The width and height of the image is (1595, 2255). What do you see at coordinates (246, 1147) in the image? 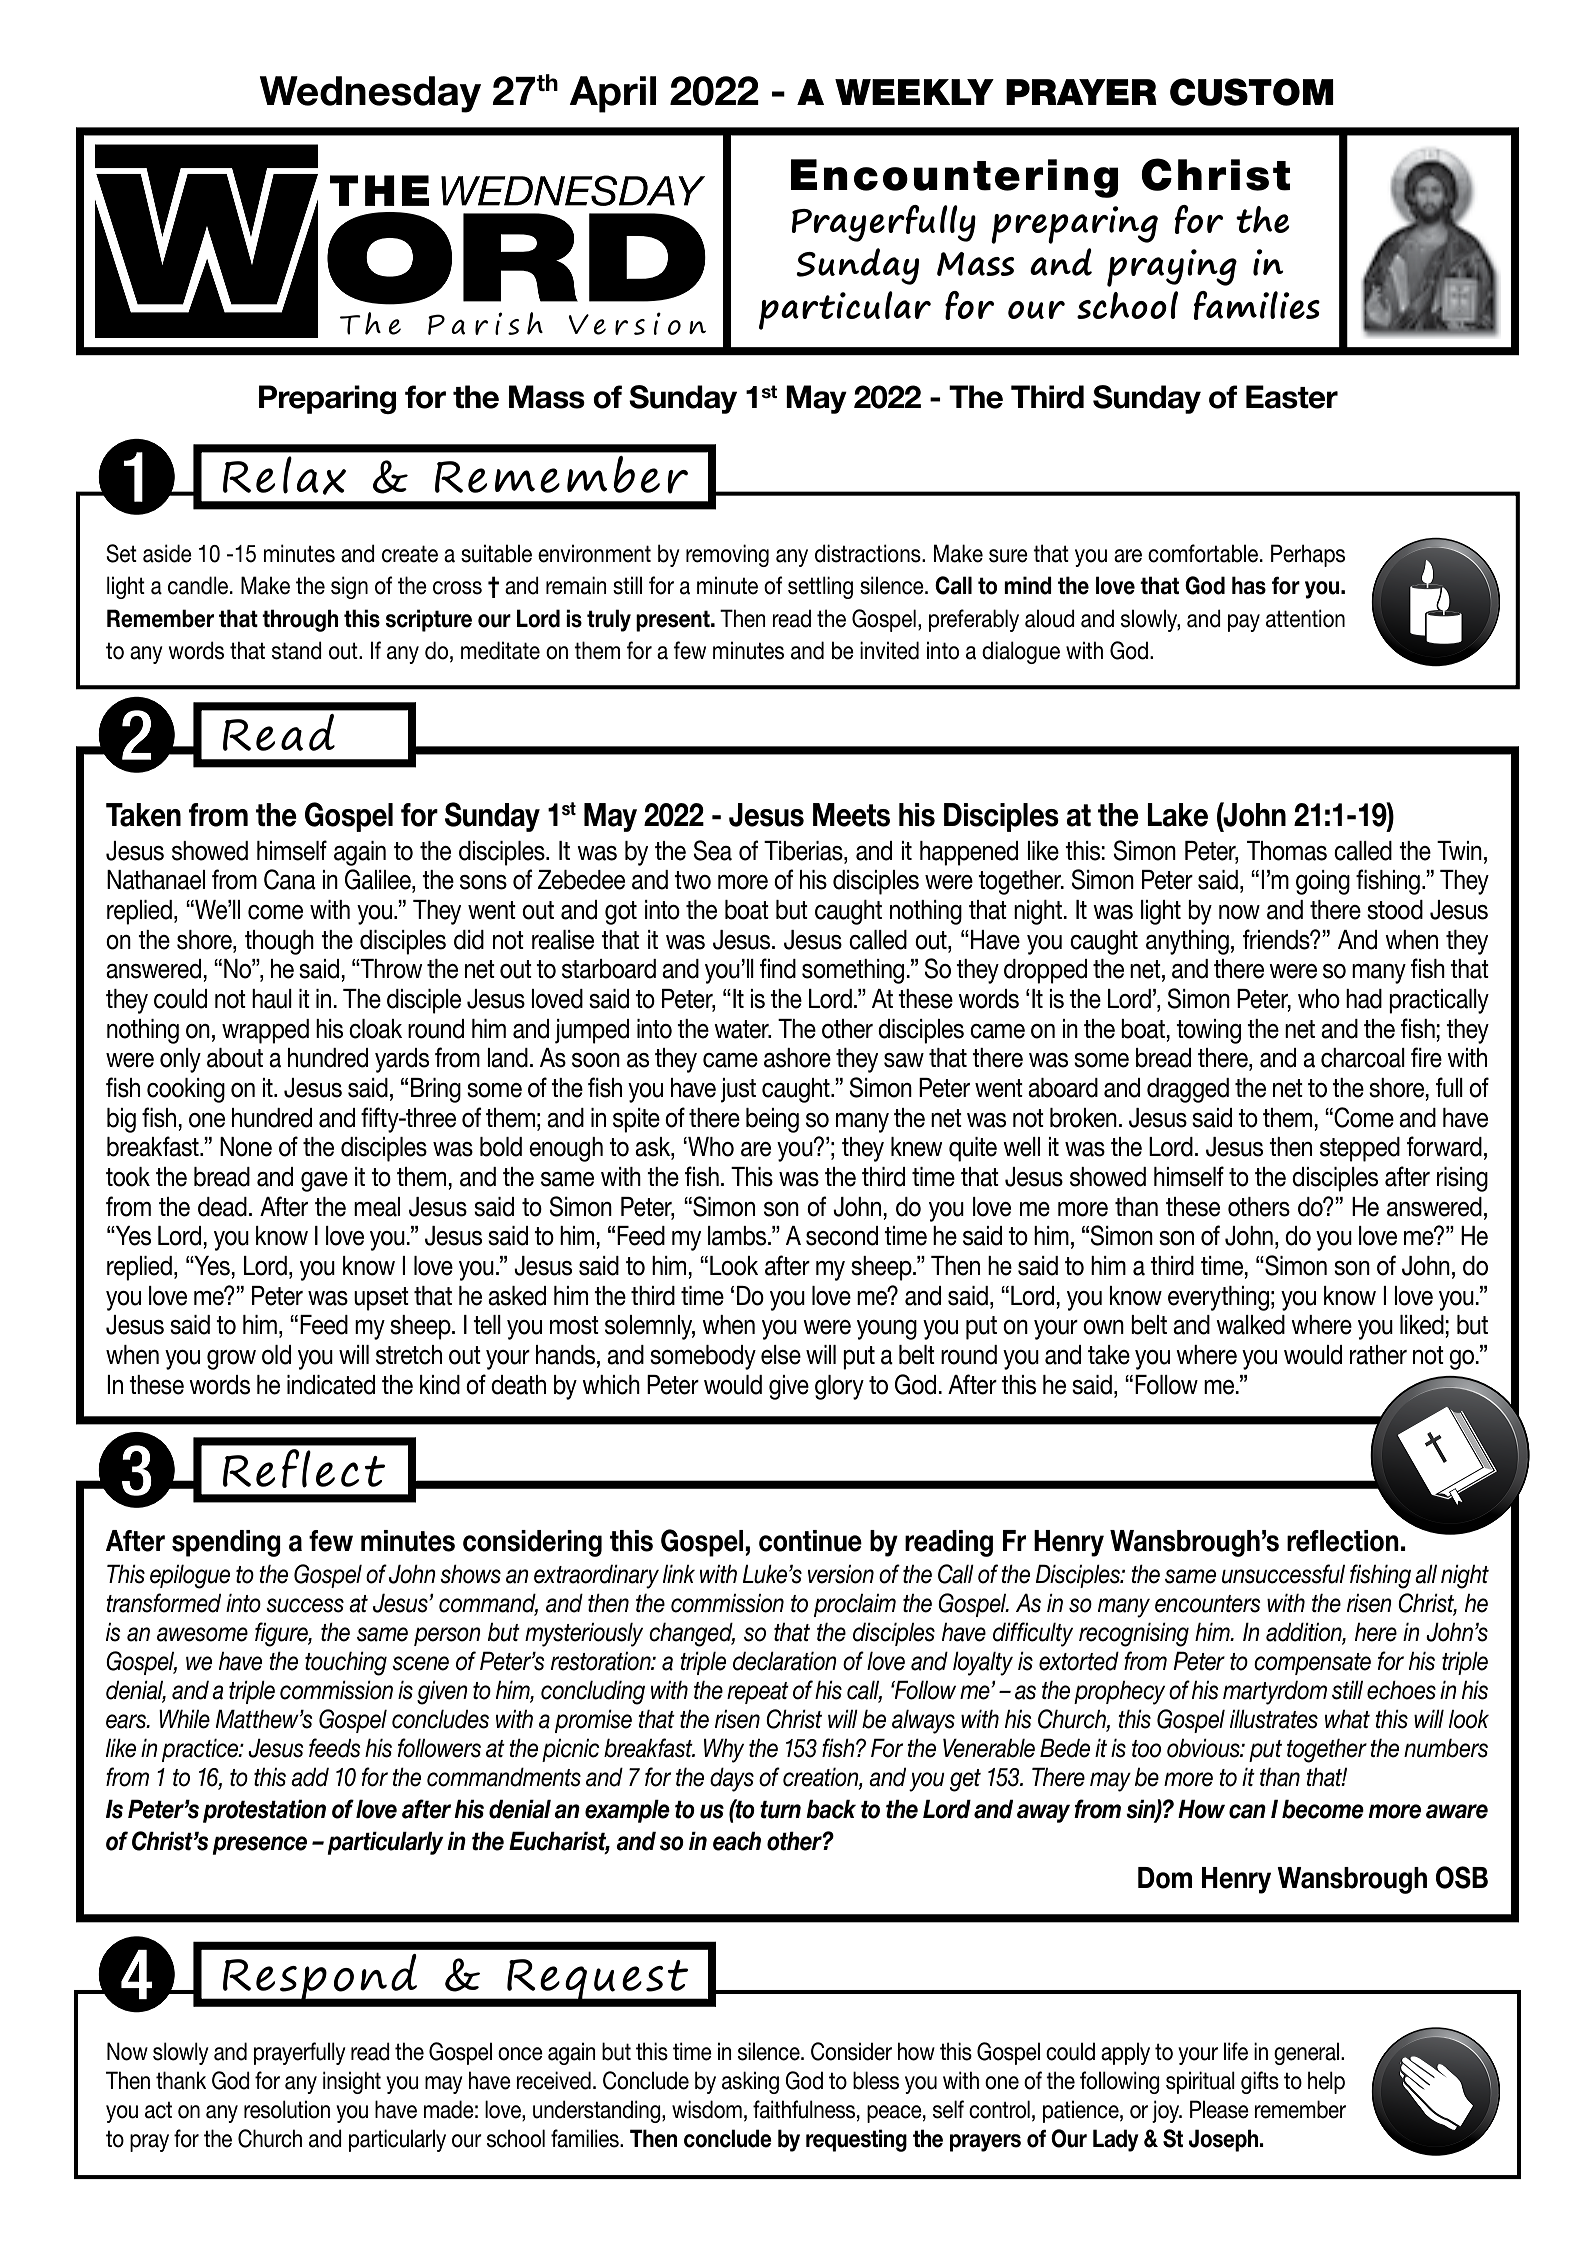
I see `None` at bounding box center [246, 1147].
